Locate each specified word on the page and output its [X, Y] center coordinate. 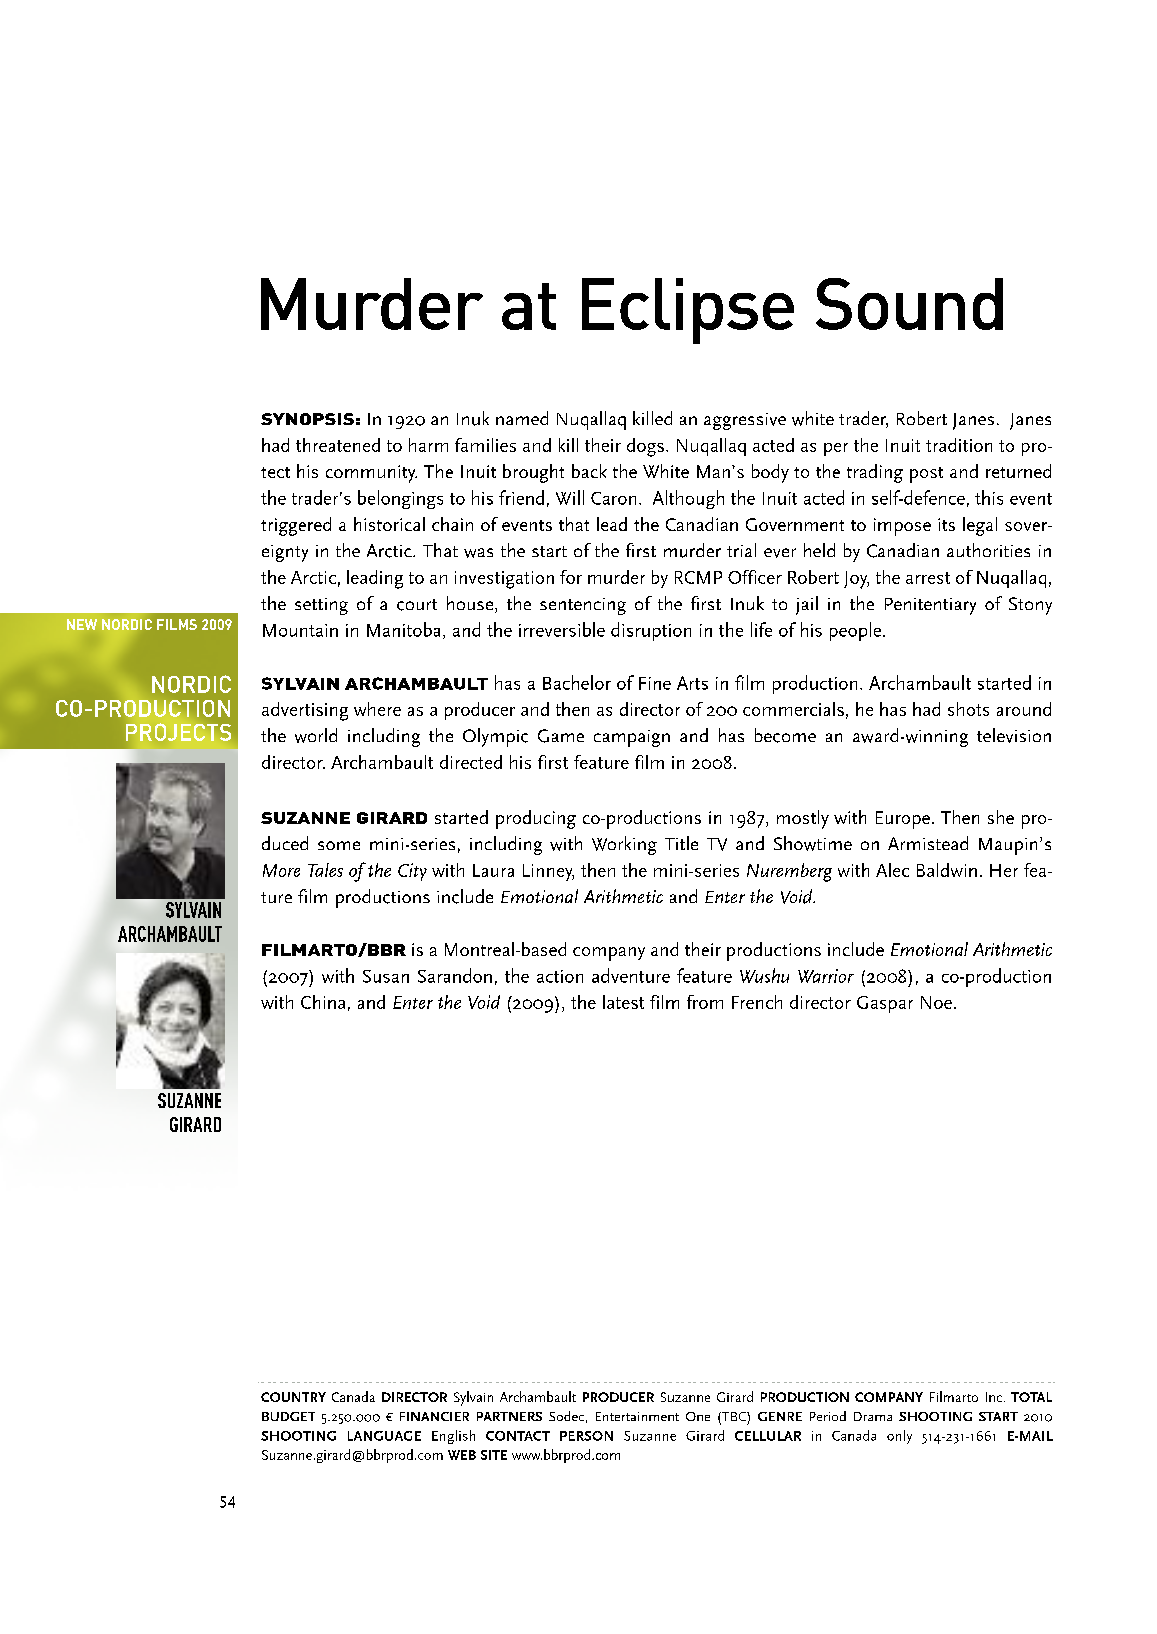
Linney [548, 872]
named [522, 418]
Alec [892, 870]
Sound [909, 304]
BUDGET [288, 1416]
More [281, 870]
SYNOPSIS [307, 419]
